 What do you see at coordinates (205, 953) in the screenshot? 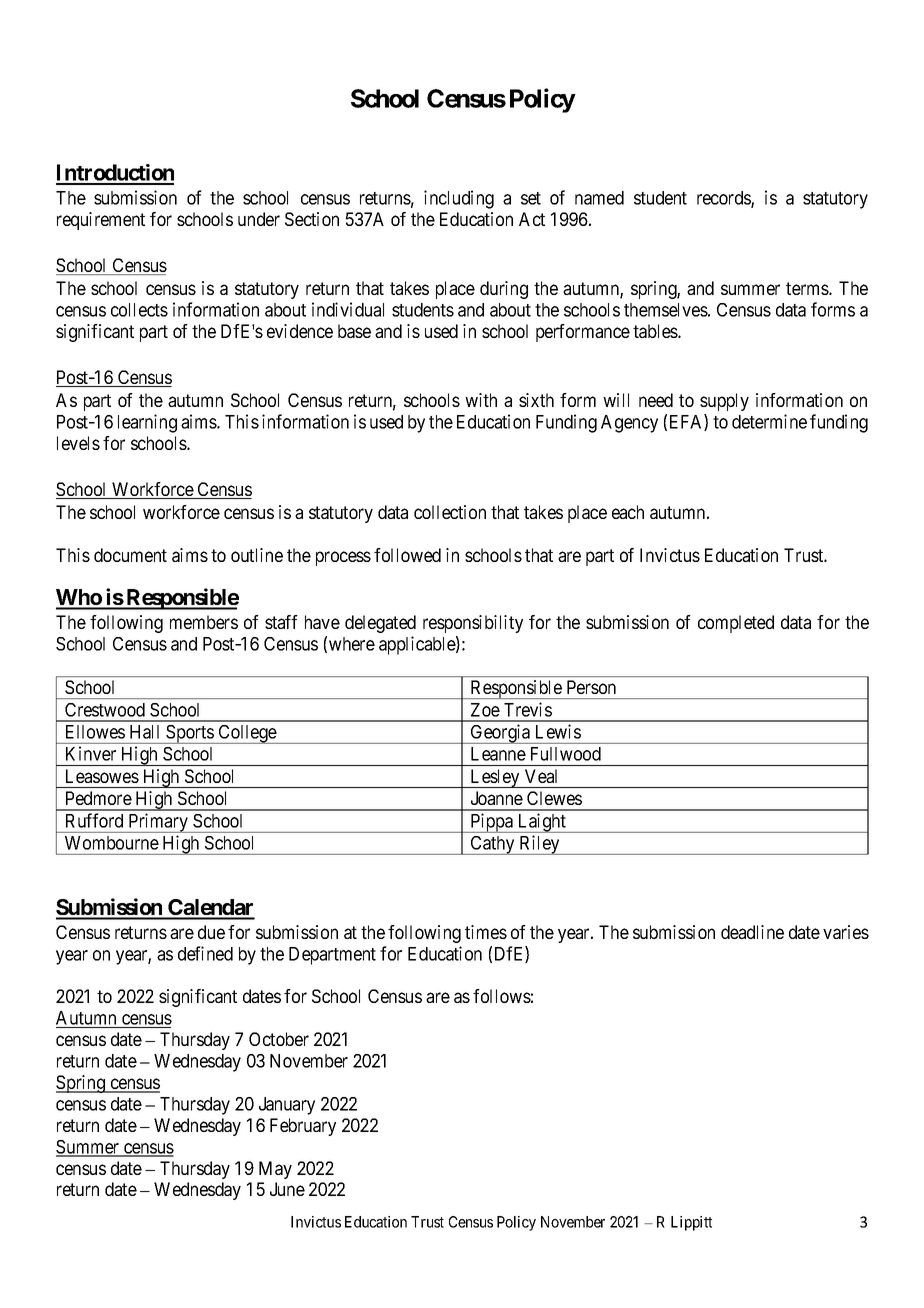
I see `defined` at bounding box center [205, 953].
